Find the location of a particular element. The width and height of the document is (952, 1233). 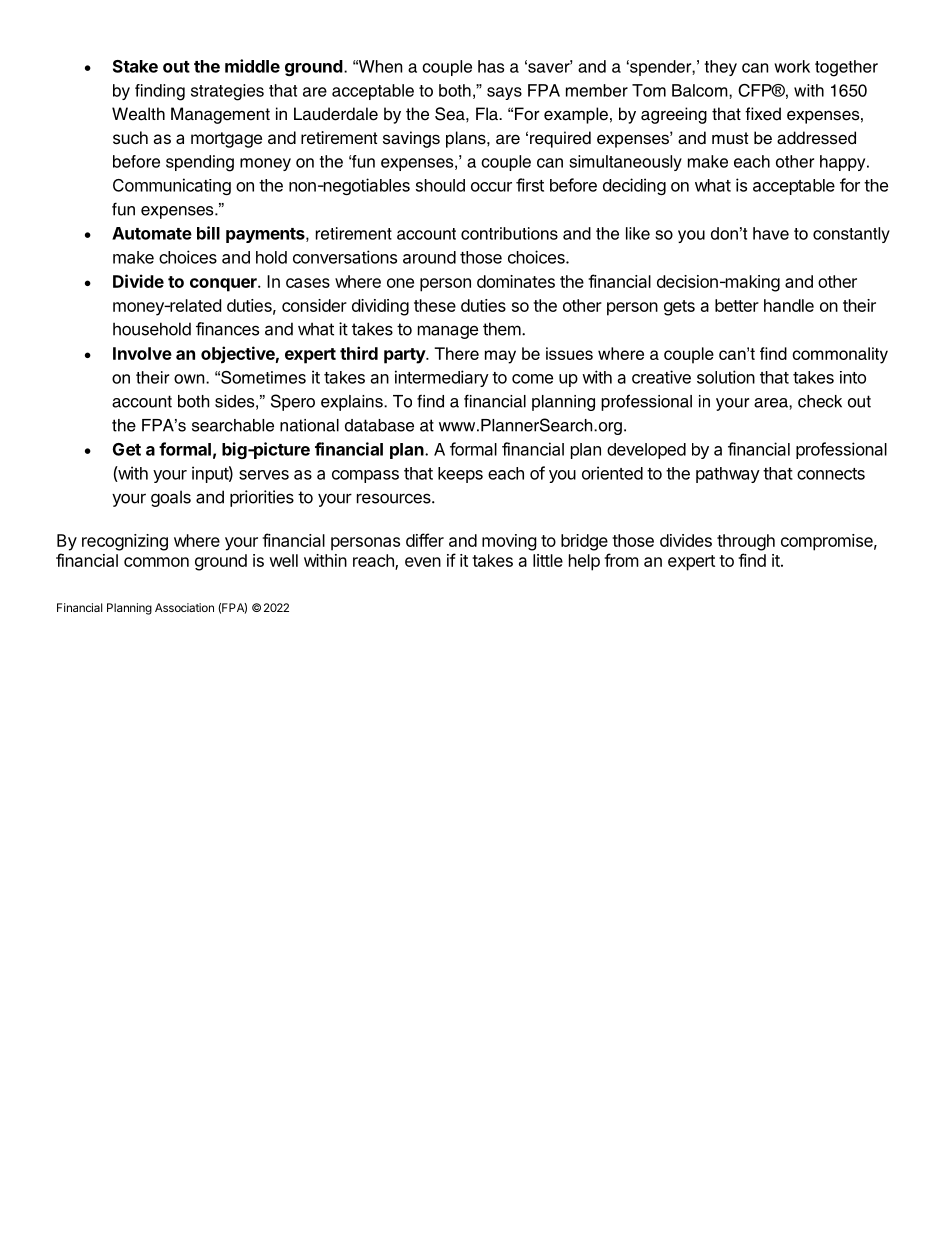

bill is located at coordinates (208, 233).
